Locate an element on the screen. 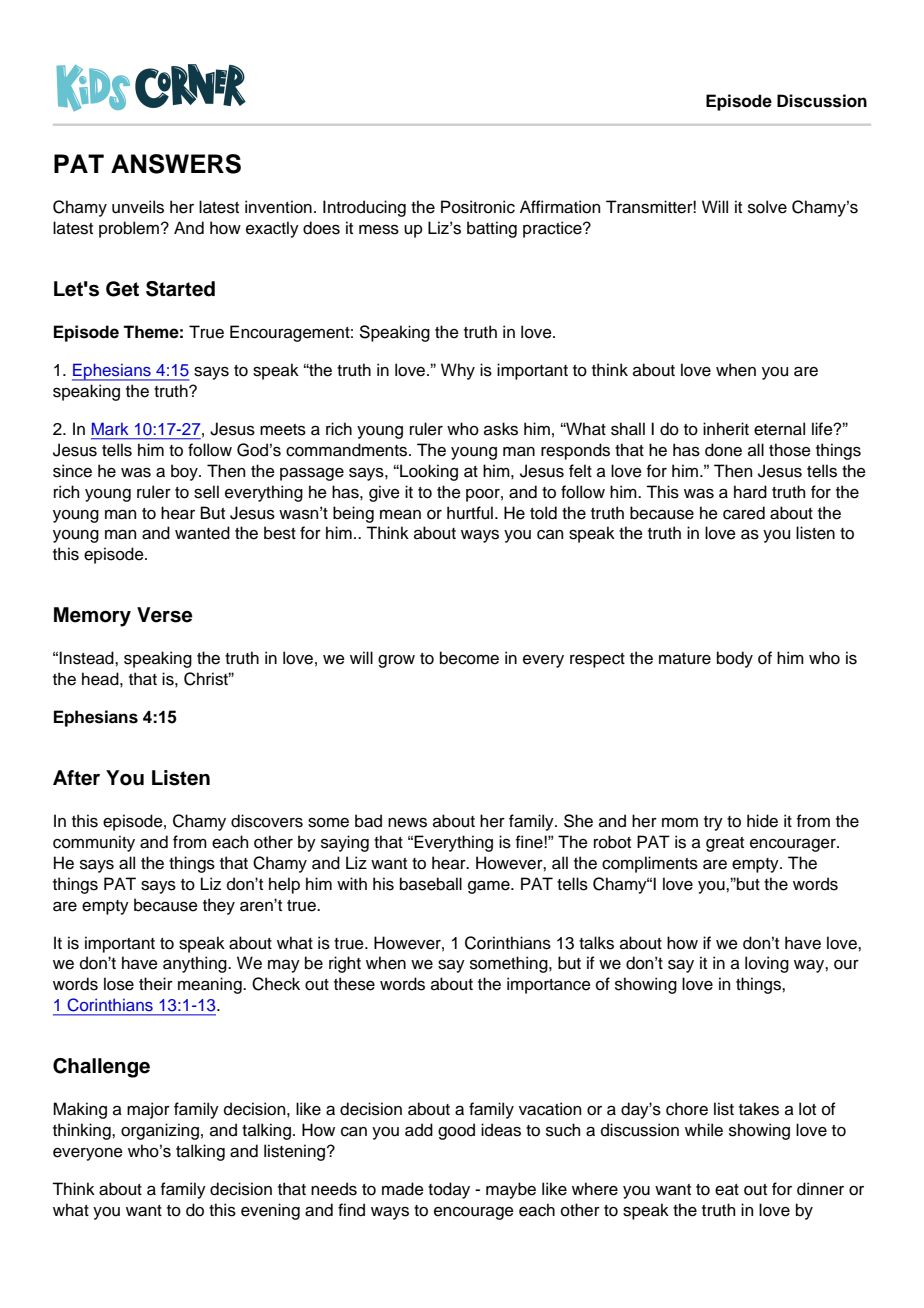 Image resolution: width=924 pixels, height=1308 pixels. organizing is located at coordinates (160, 1131).
